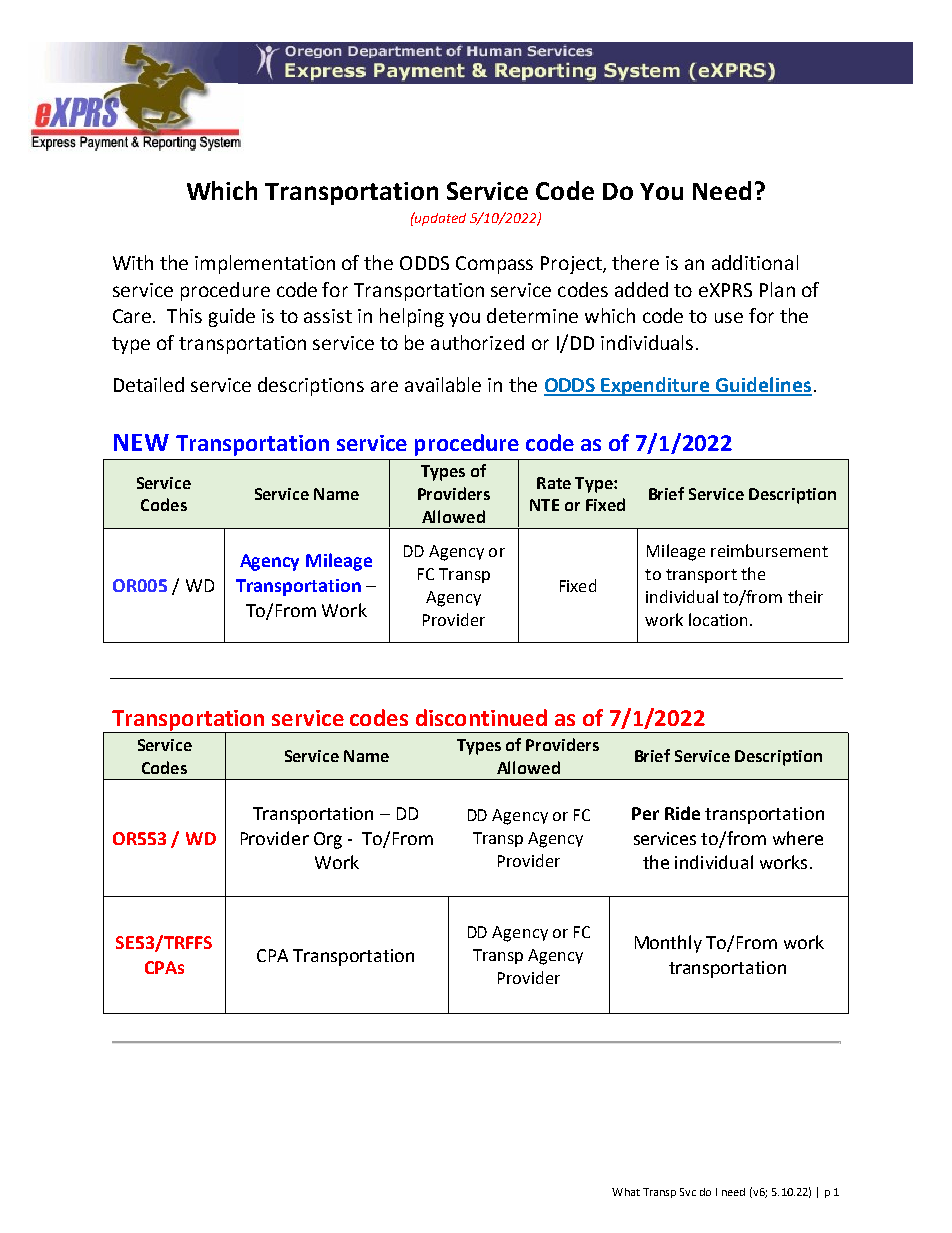 The height and width of the screenshot is (1233, 952). What do you see at coordinates (729, 317) in the screenshot?
I see `use` at bounding box center [729, 317].
